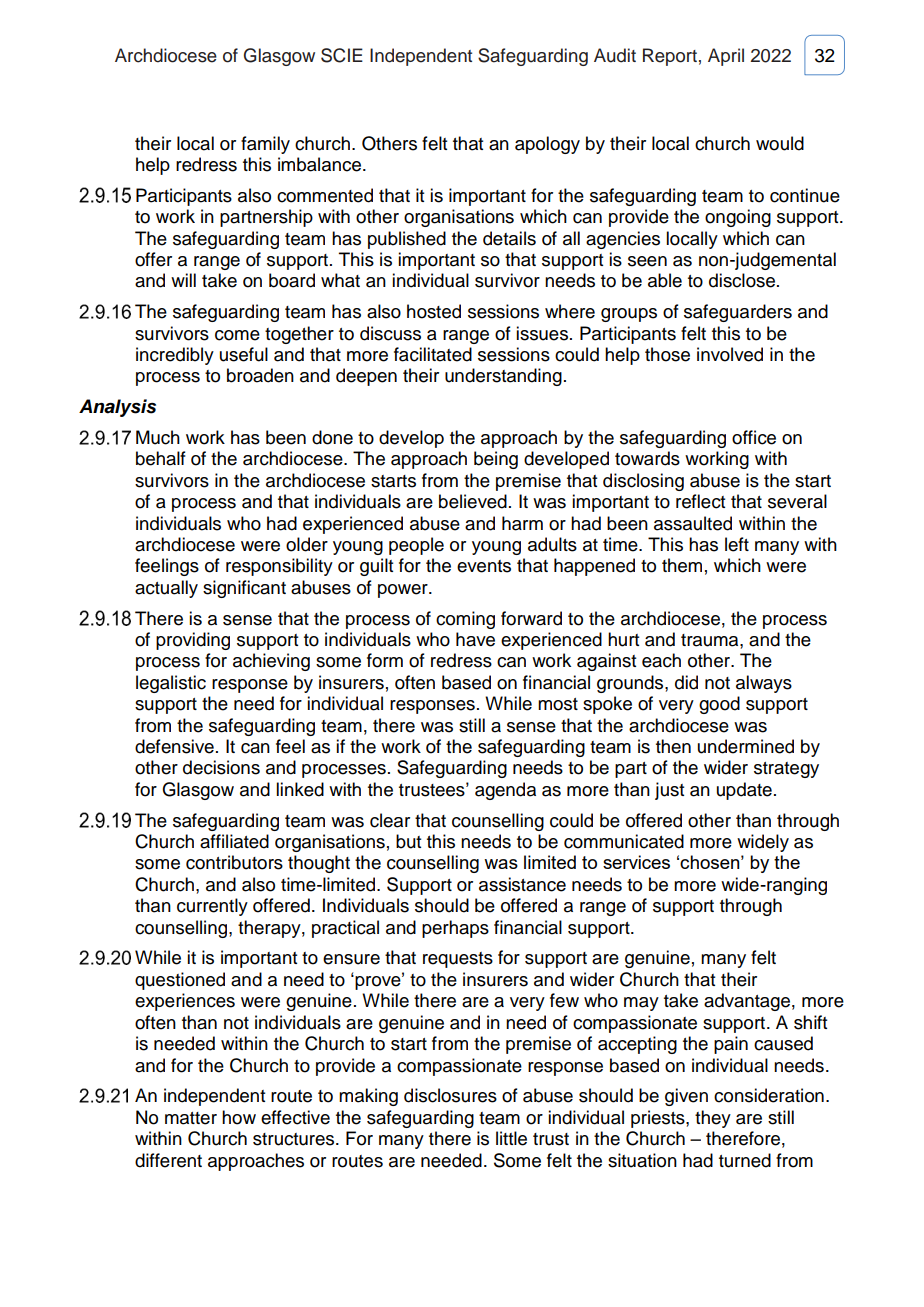 This page has height=1307, width=924. What do you see at coordinates (496, 460) in the page?
I see `being` at bounding box center [496, 460].
